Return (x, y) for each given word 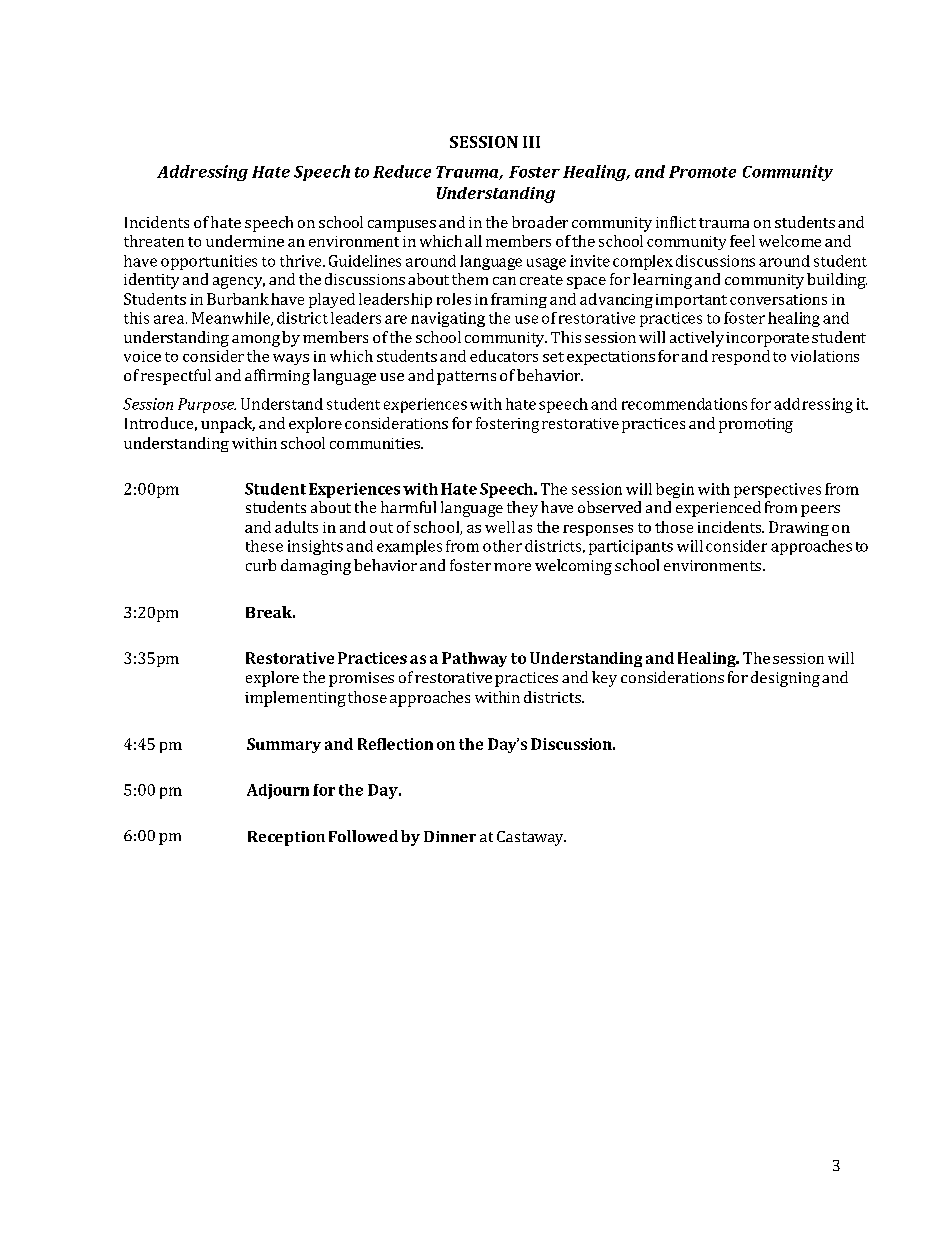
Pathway (474, 659)
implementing (295, 699)
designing (785, 679)
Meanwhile (232, 319)
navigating (448, 319)
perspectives (777, 490)
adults (296, 527)
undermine (245, 241)
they (522, 509)
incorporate (767, 339)
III (531, 142)
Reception (286, 838)
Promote (702, 172)
